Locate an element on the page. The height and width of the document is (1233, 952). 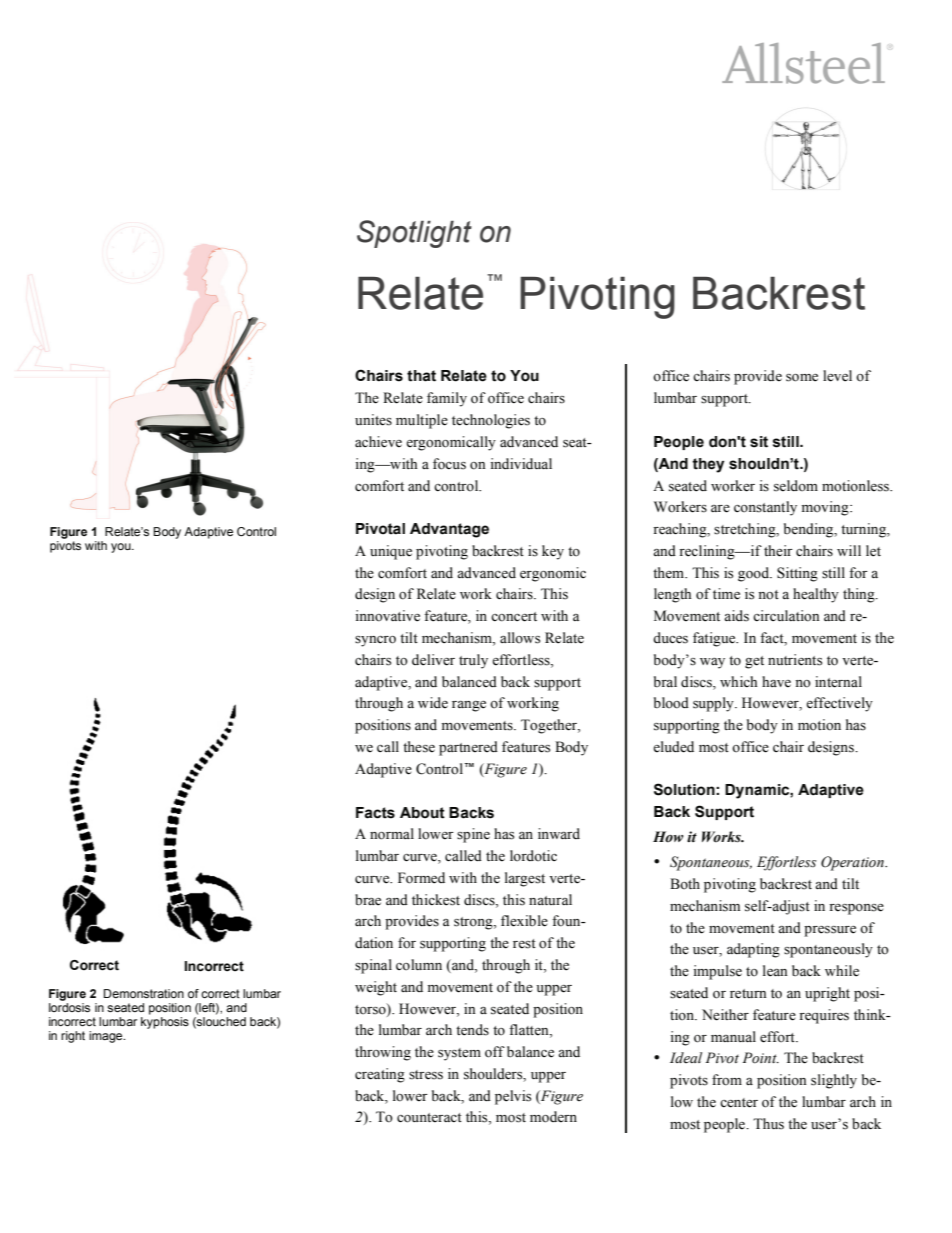
Spotlight is located at coordinates (414, 234).
